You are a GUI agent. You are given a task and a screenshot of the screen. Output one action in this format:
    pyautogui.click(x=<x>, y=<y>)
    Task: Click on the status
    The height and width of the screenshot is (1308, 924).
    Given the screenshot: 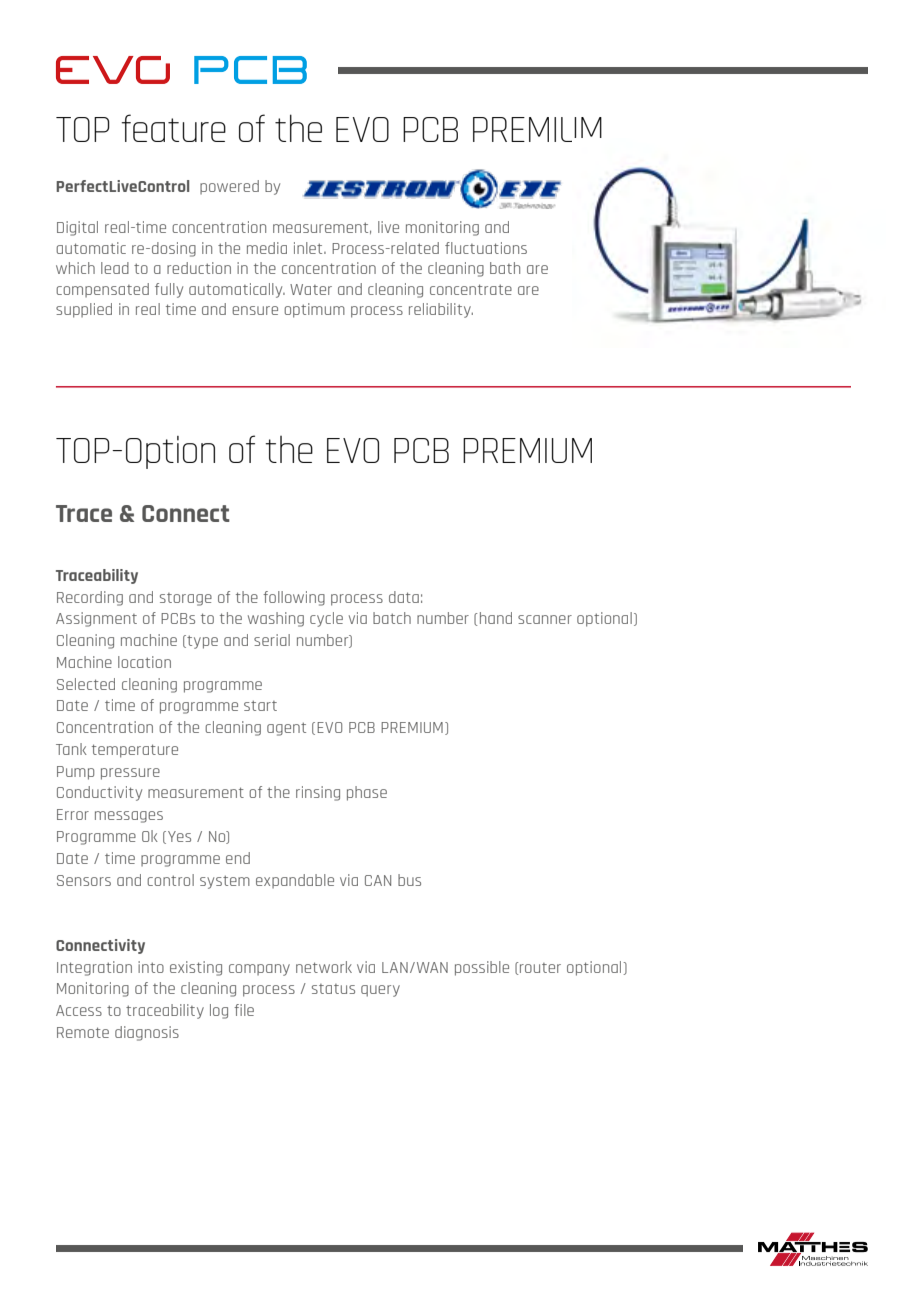 What is the action you would take?
    pyautogui.click(x=333, y=989)
